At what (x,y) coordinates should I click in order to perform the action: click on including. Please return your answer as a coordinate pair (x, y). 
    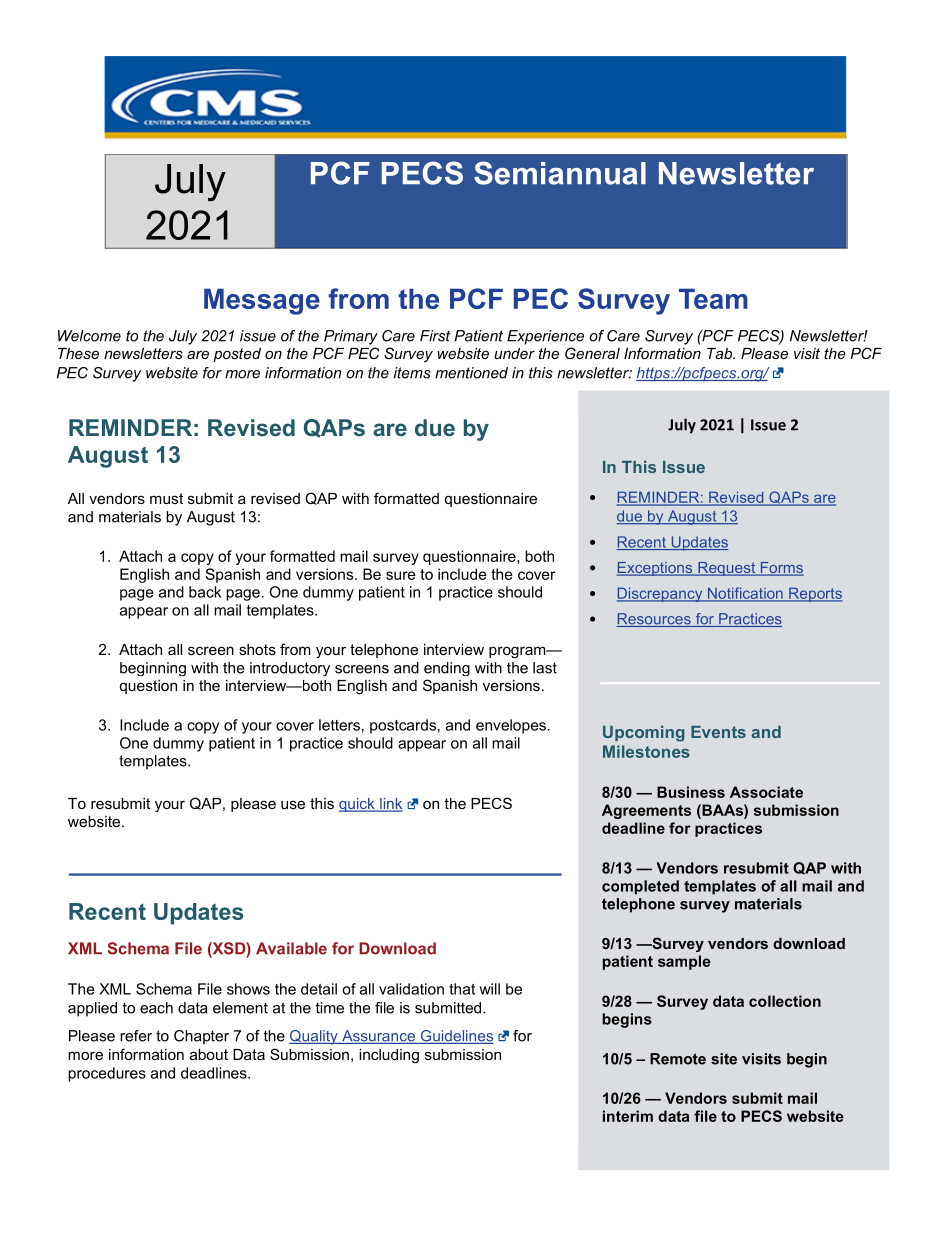
    Looking at the image, I should click on (389, 1056).
